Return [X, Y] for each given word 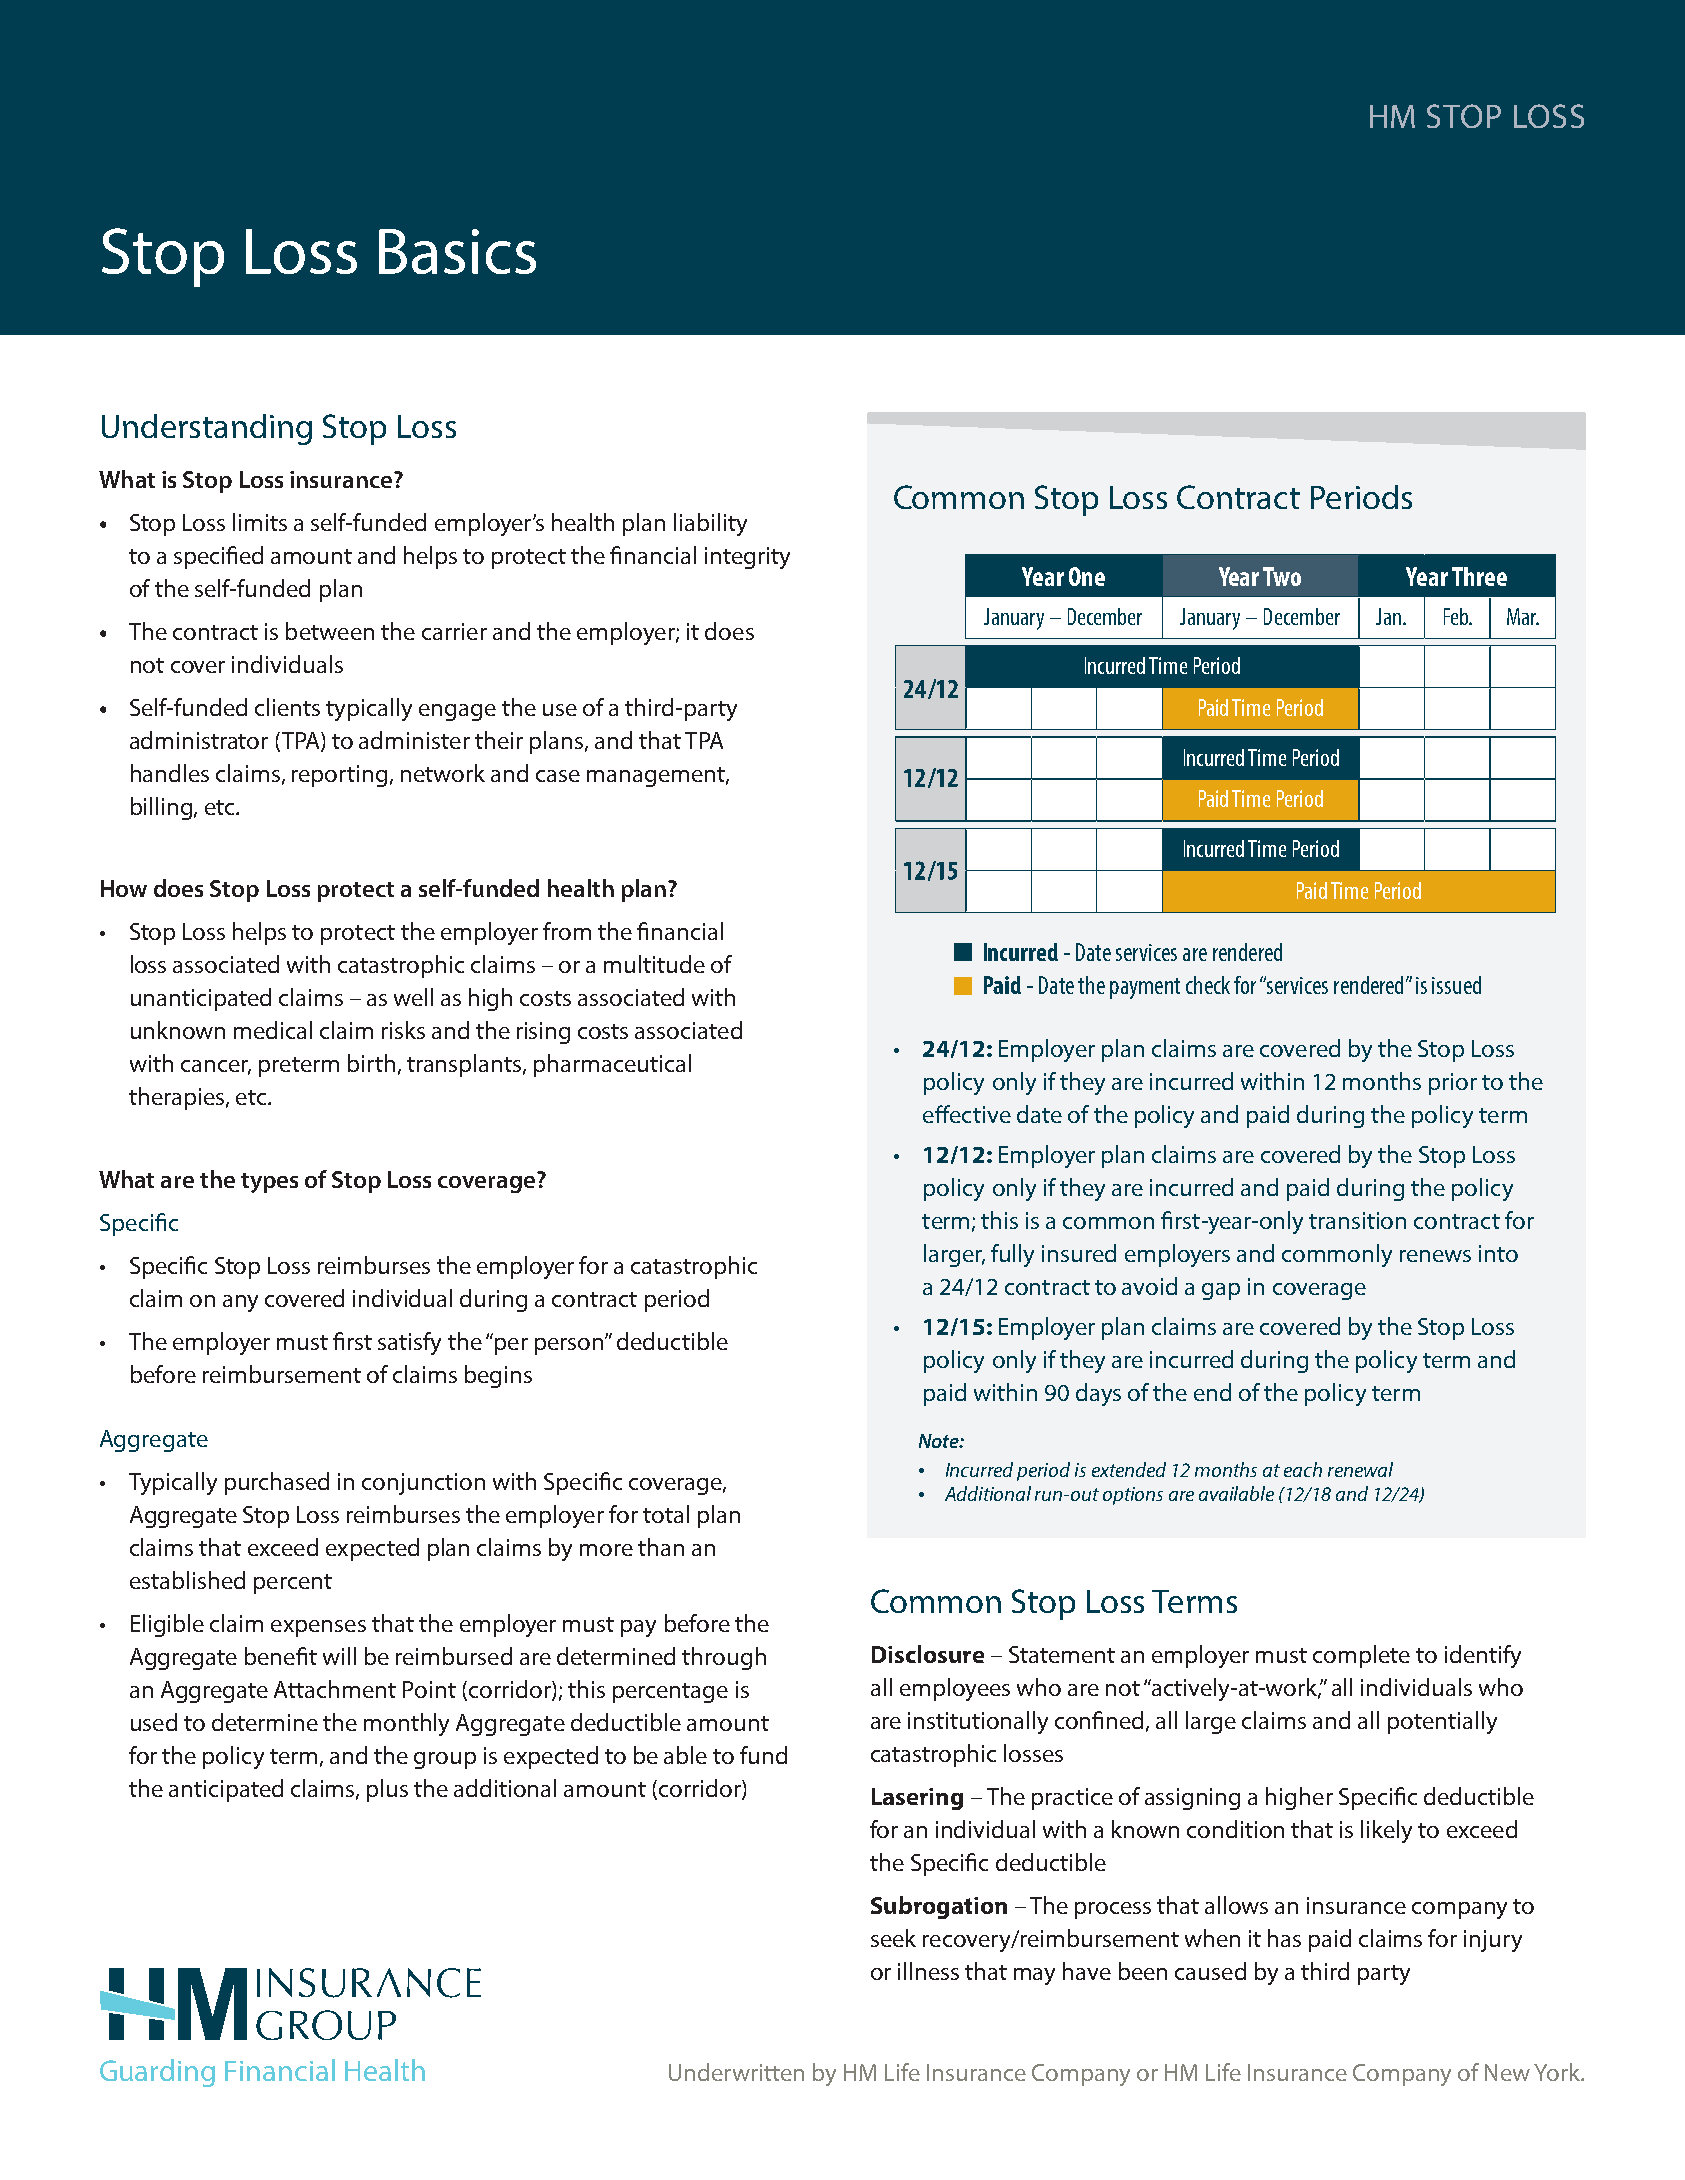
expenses [318, 1628]
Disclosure [928, 1654]
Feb [1457, 616]
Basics [457, 251]
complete [1361, 1656]
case [558, 776]
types [269, 1183]
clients [287, 707]
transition [1357, 1220]
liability [710, 524]
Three [1479, 576]
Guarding [157, 2073]
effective [967, 1114]
